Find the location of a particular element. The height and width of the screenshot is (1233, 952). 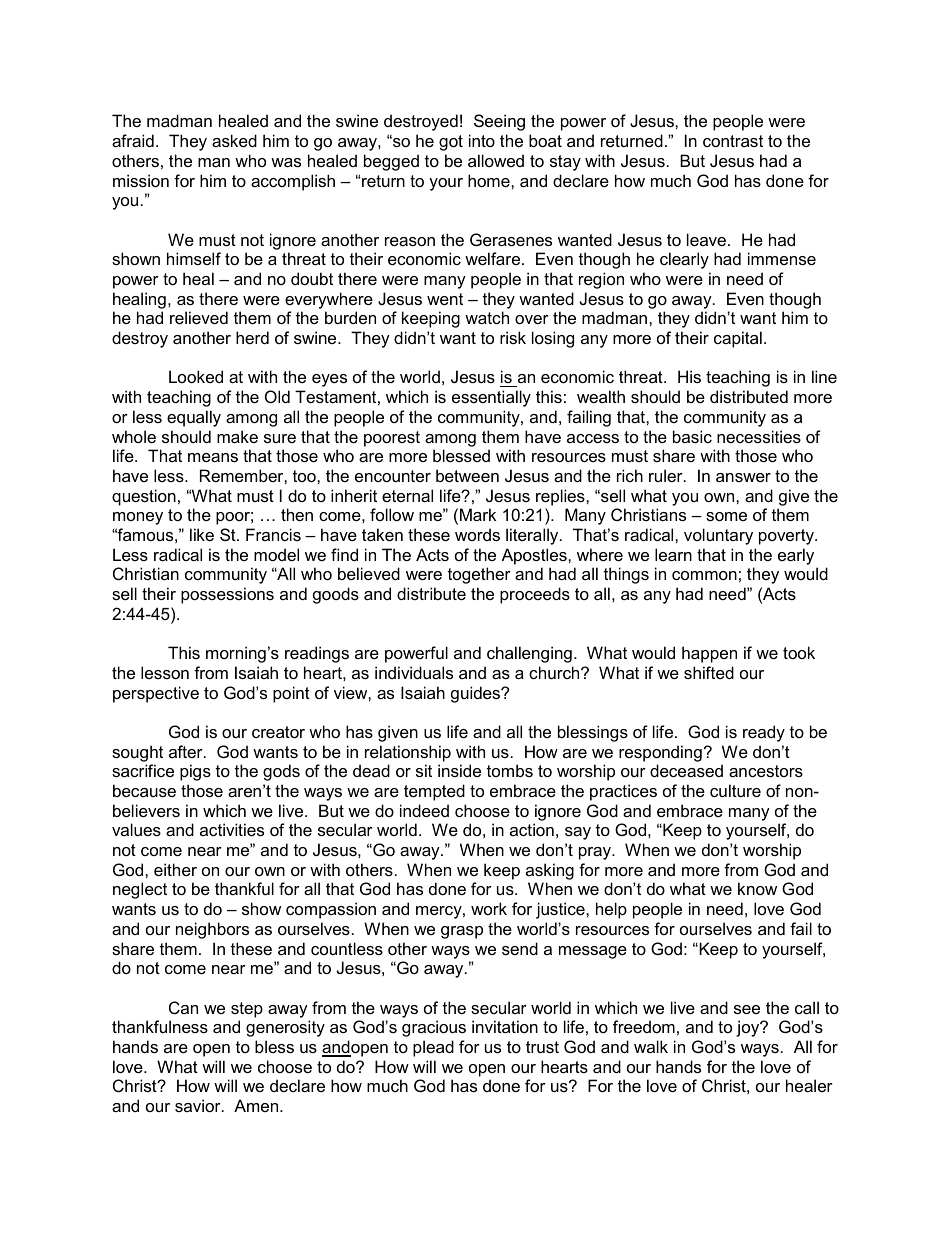

essentially is located at coordinates (491, 398).
